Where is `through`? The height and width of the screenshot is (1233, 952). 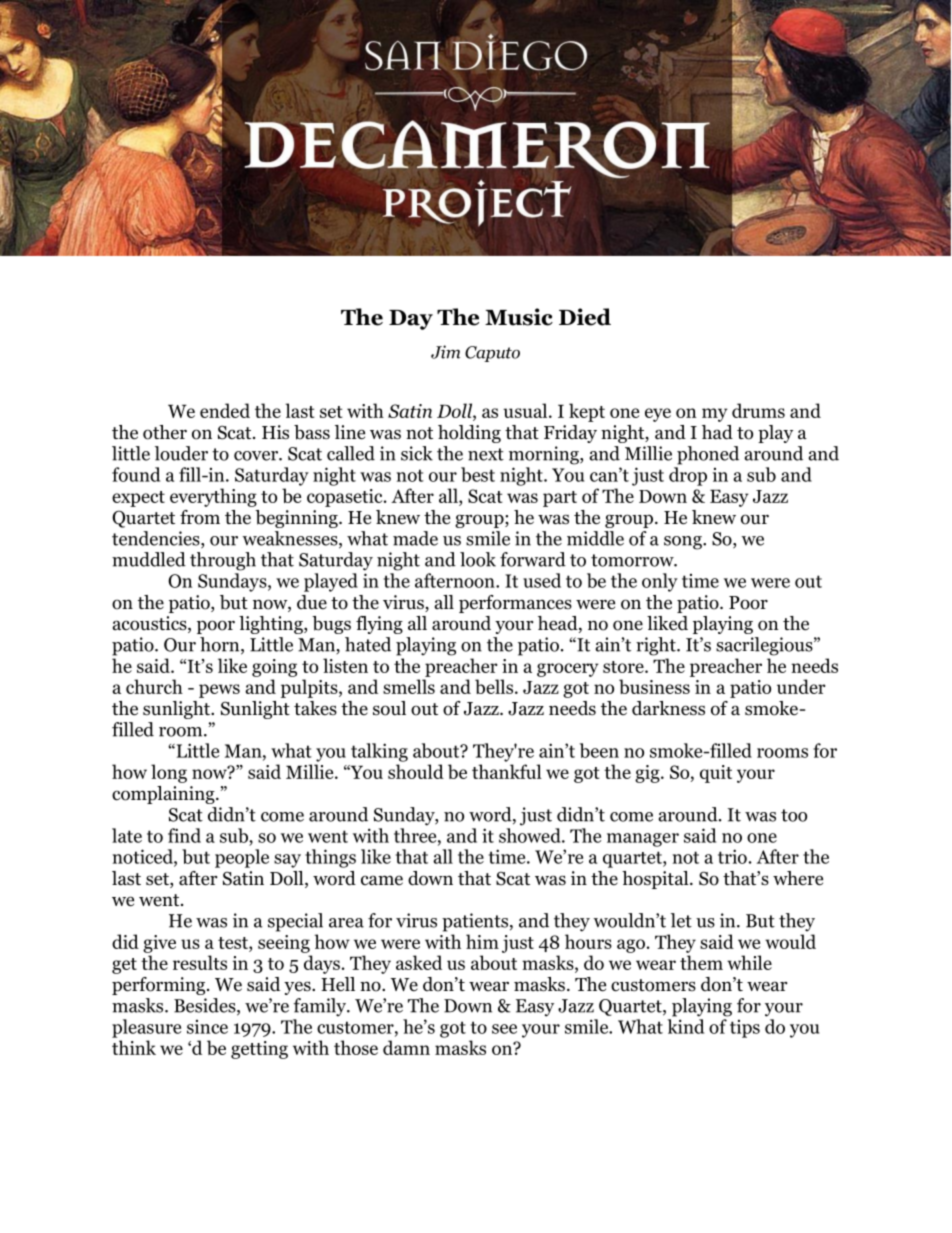 through is located at coordinates (223, 561).
